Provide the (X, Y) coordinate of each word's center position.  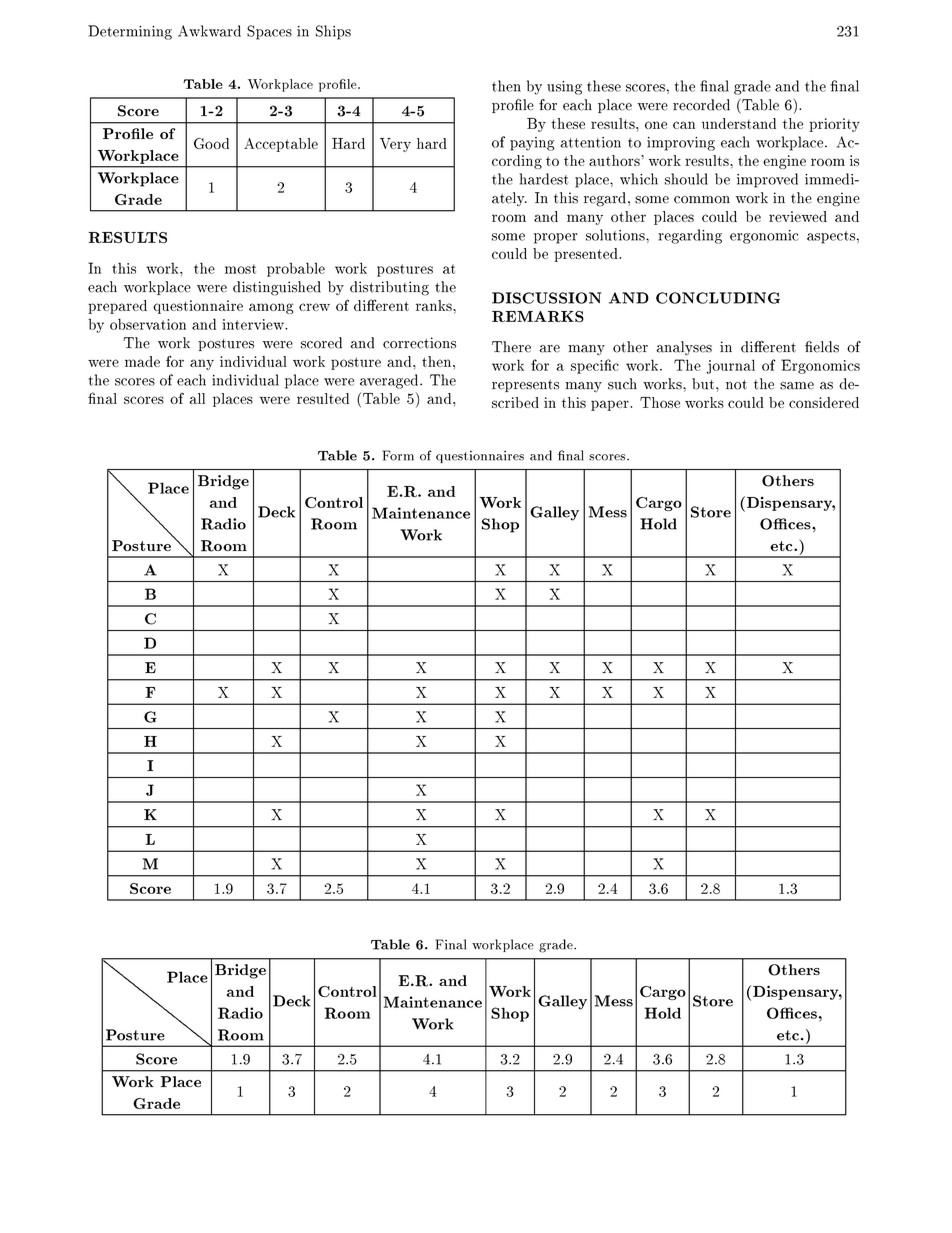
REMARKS (538, 316)
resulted (323, 398)
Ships (333, 32)
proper (556, 238)
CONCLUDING (718, 298)
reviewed (798, 216)
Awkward (209, 31)
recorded (701, 105)
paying (532, 144)
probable (296, 269)
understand (739, 123)
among (271, 308)
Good (211, 143)
